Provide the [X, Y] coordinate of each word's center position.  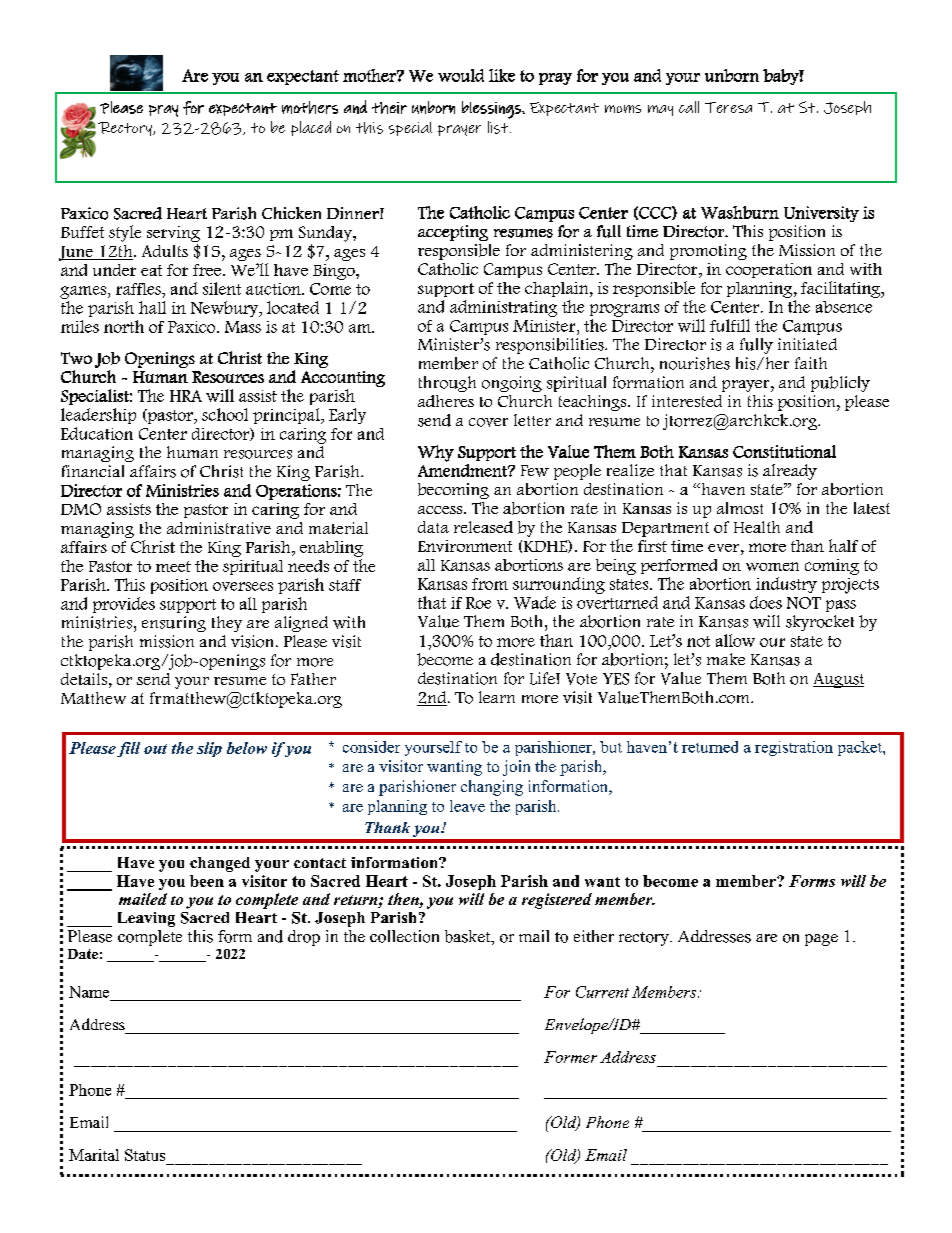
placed [311, 128]
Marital [94, 1155]
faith [811, 363]
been [207, 881]
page [821, 940]
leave [467, 806]
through [447, 384]
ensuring [174, 624]
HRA [186, 396]
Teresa [728, 107]
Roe [478, 603]
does [766, 602]
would [461, 75]
